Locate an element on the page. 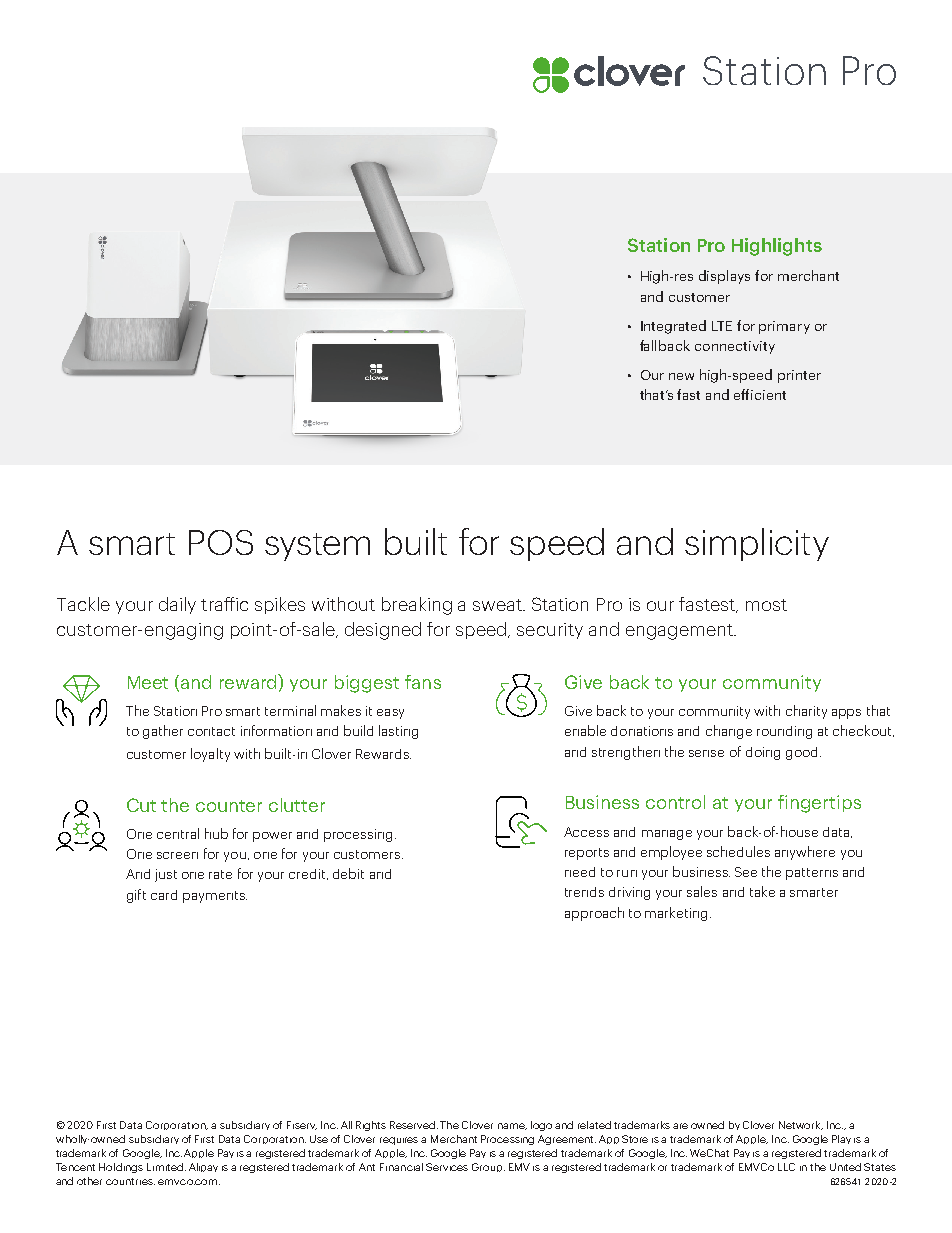  sweat is located at coordinates (498, 605).
